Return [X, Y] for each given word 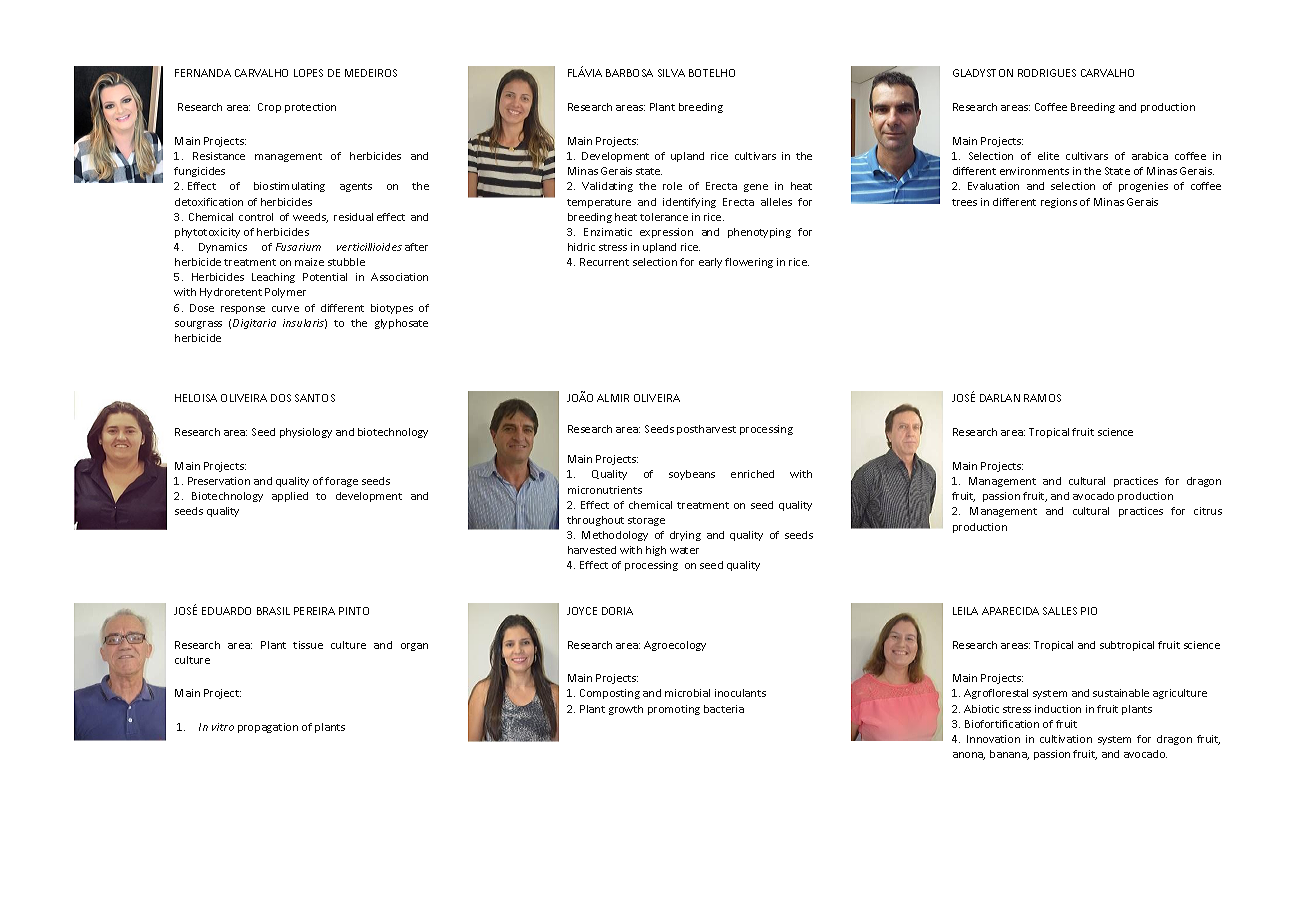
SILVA [671, 73]
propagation [268, 728]
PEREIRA [314, 611]
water [684, 550]
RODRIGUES [1047, 73]
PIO [1089, 611]
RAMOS [1042, 398]
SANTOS [315, 398]
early [710, 263]
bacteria [724, 709]
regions [1059, 203]
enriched [752, 474]
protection [310, 108]
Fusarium [298, 247]
